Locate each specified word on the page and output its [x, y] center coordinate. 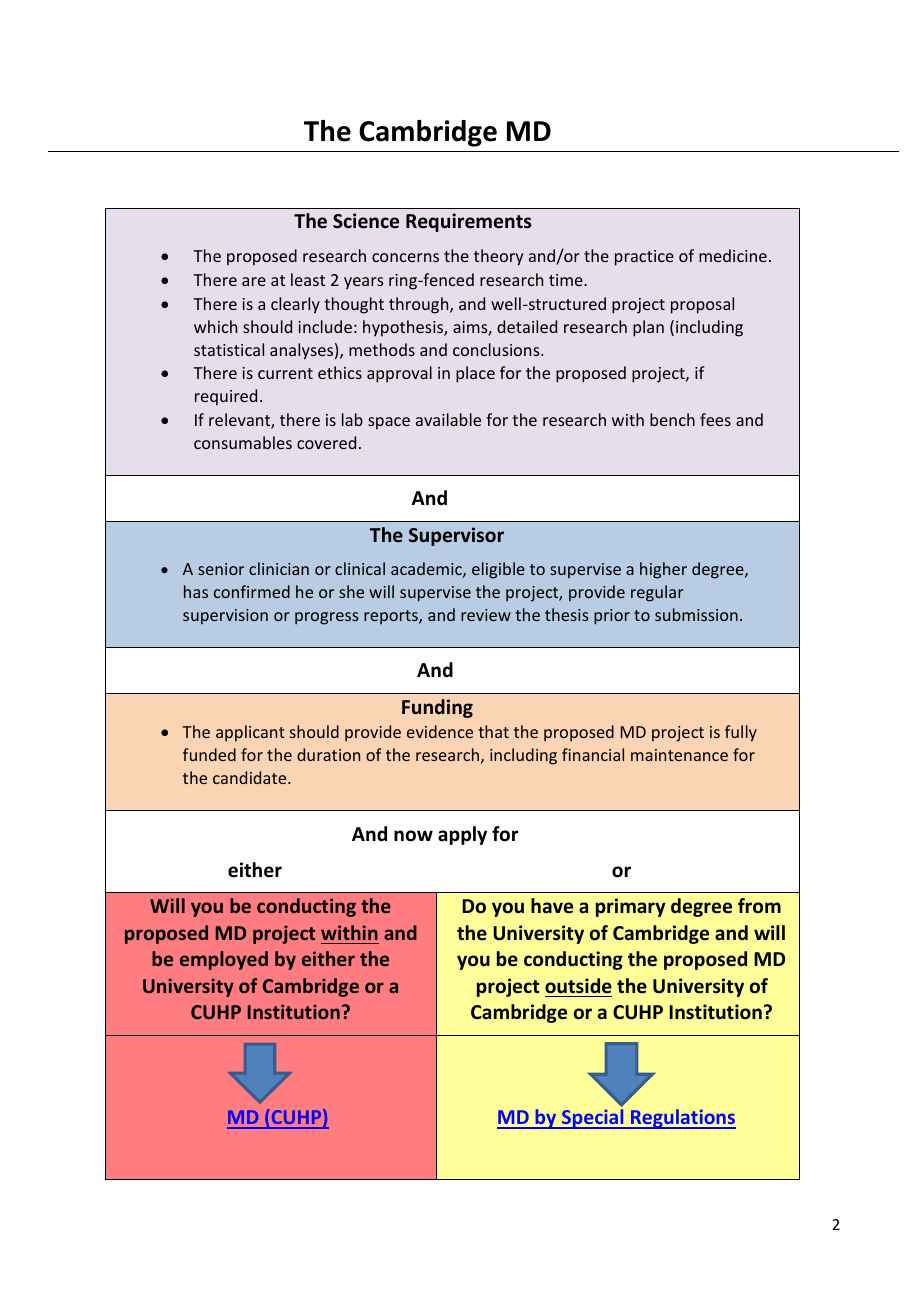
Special [592, 1119]
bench [672, 419]
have [552, 906]
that [493, 731]
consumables [243, 442]
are [254, 281]
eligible [498, 570]
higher [663, 570]
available [448, 419]
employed [224, 960]
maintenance [679, 755]
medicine [733, 255]
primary [631, 907]
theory [498, 257]
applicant [250, 733]
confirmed [252, 591]
